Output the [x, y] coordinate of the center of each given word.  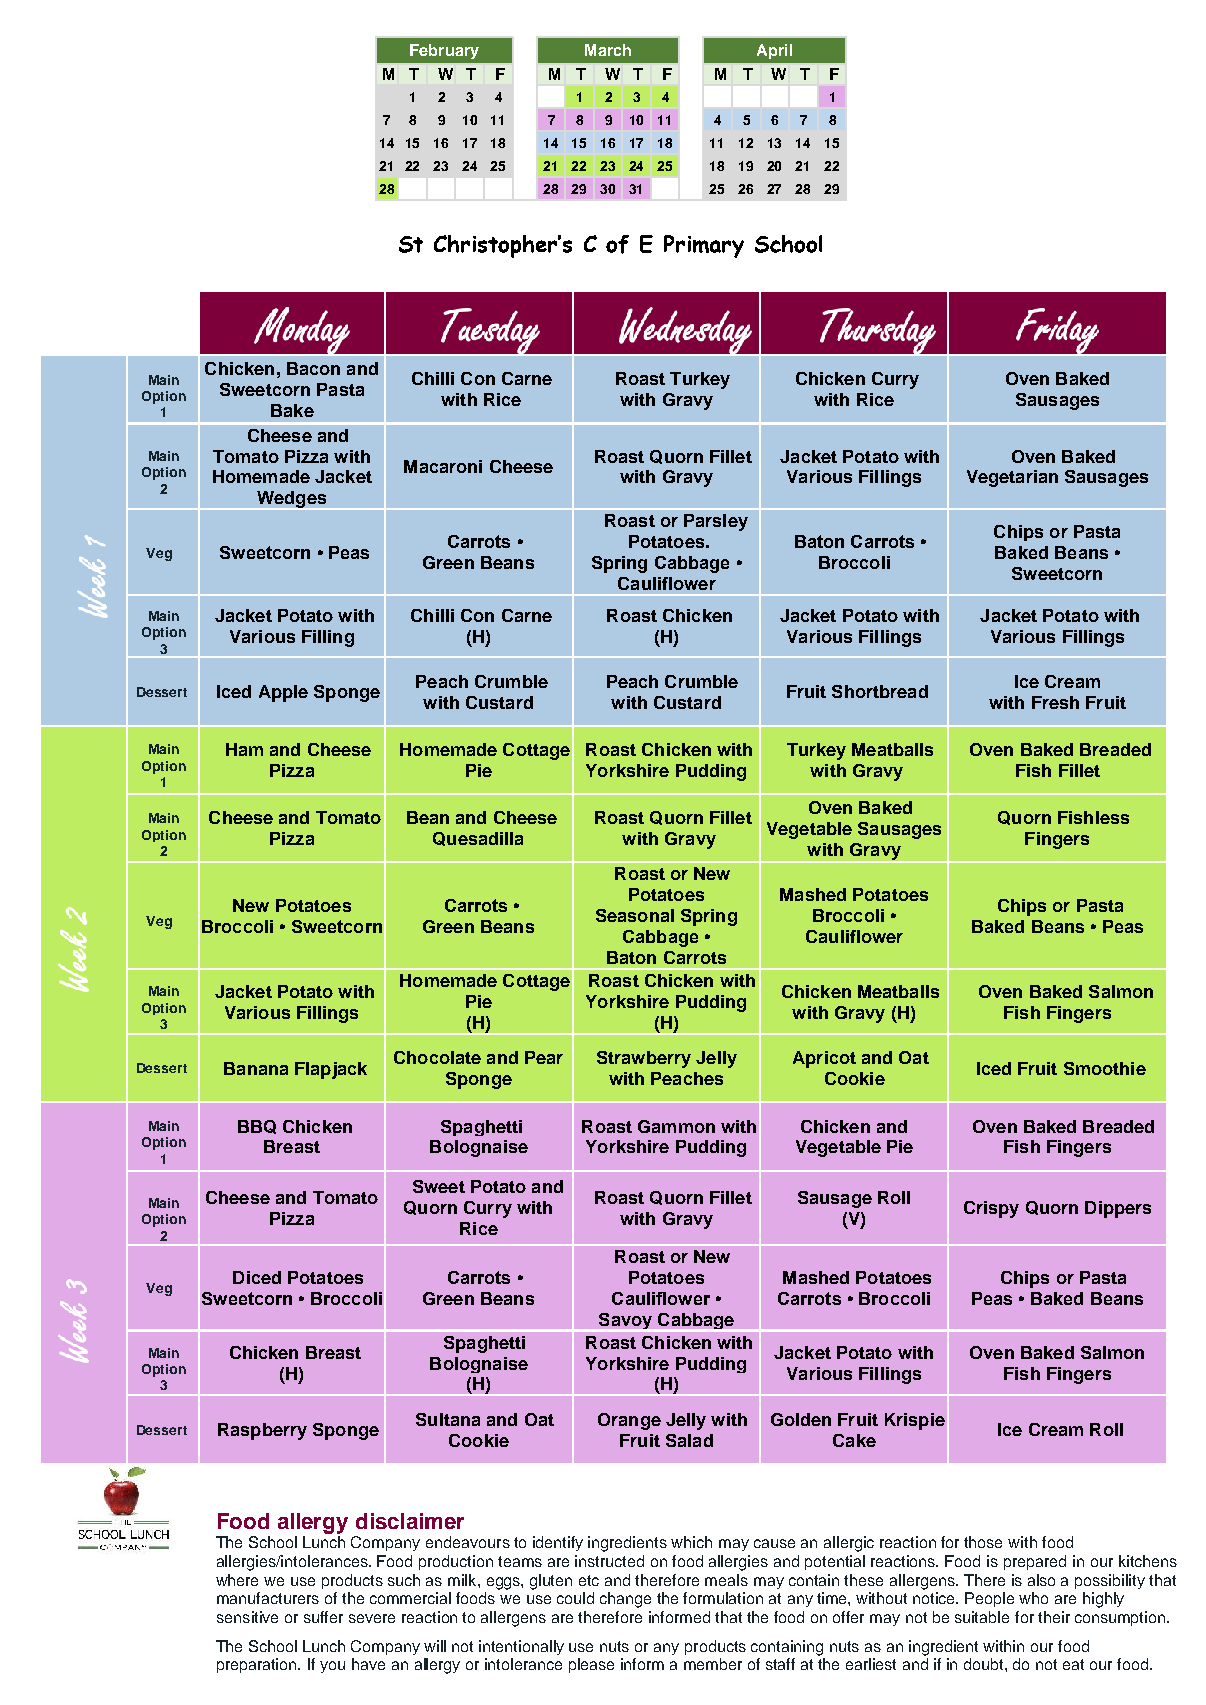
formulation [723, 1598]
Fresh [1055, 702]
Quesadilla [478, 839]
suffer [323, 1617]
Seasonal [635, 915]
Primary [704, 246]
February [444, 51]
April [774, 51]
